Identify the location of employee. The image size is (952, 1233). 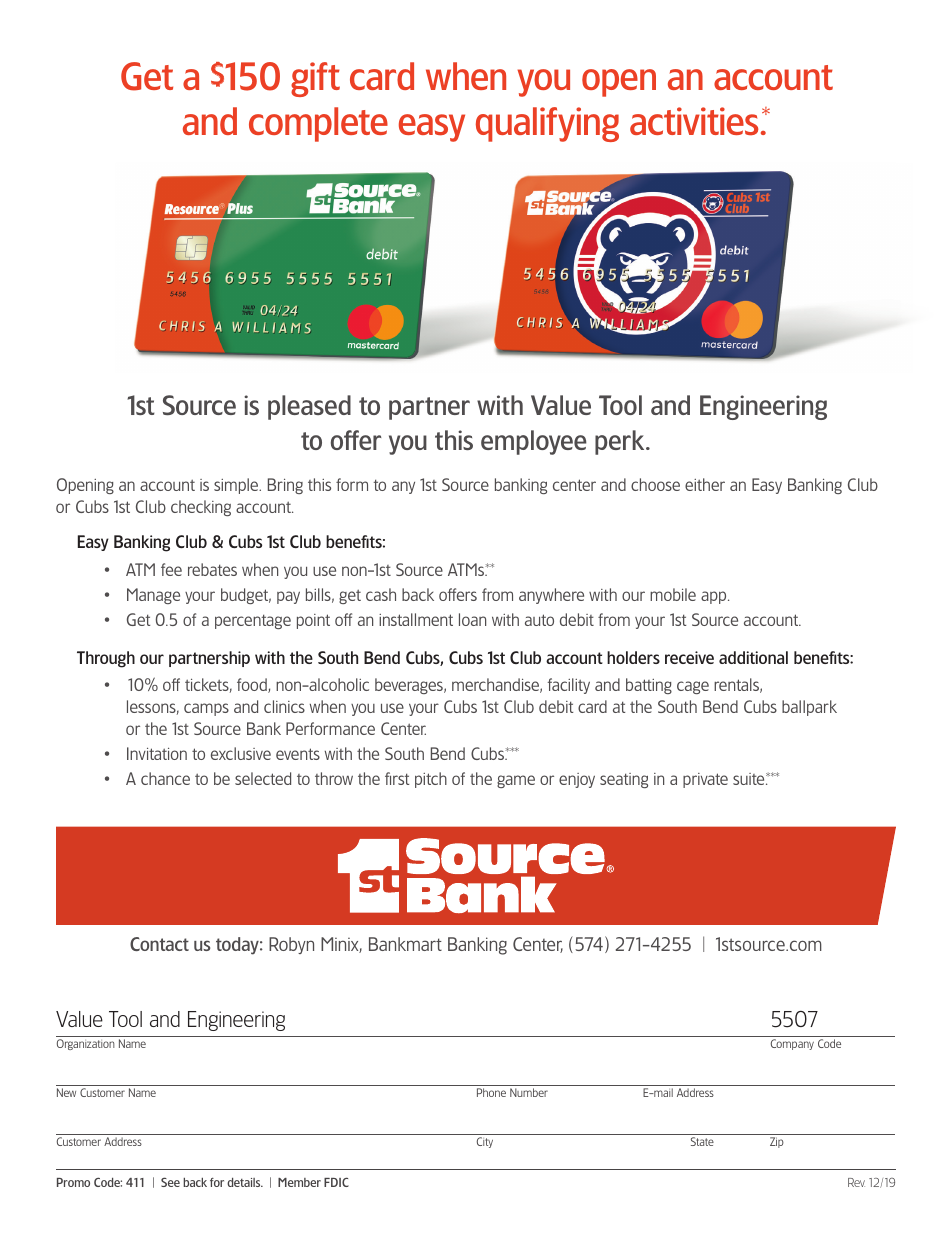
(534, 442).
